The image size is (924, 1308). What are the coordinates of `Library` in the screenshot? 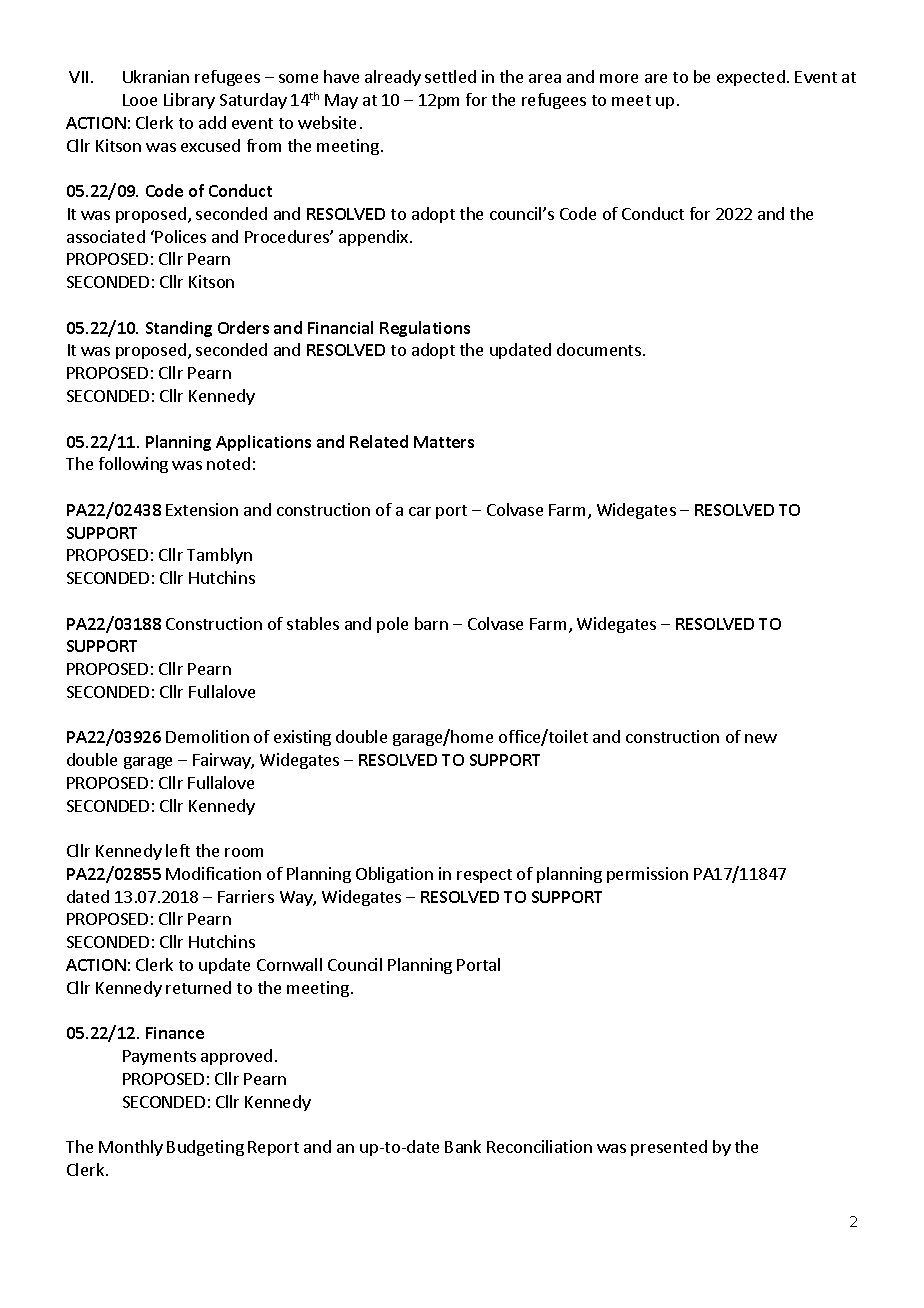 It's located at (189, 101).
